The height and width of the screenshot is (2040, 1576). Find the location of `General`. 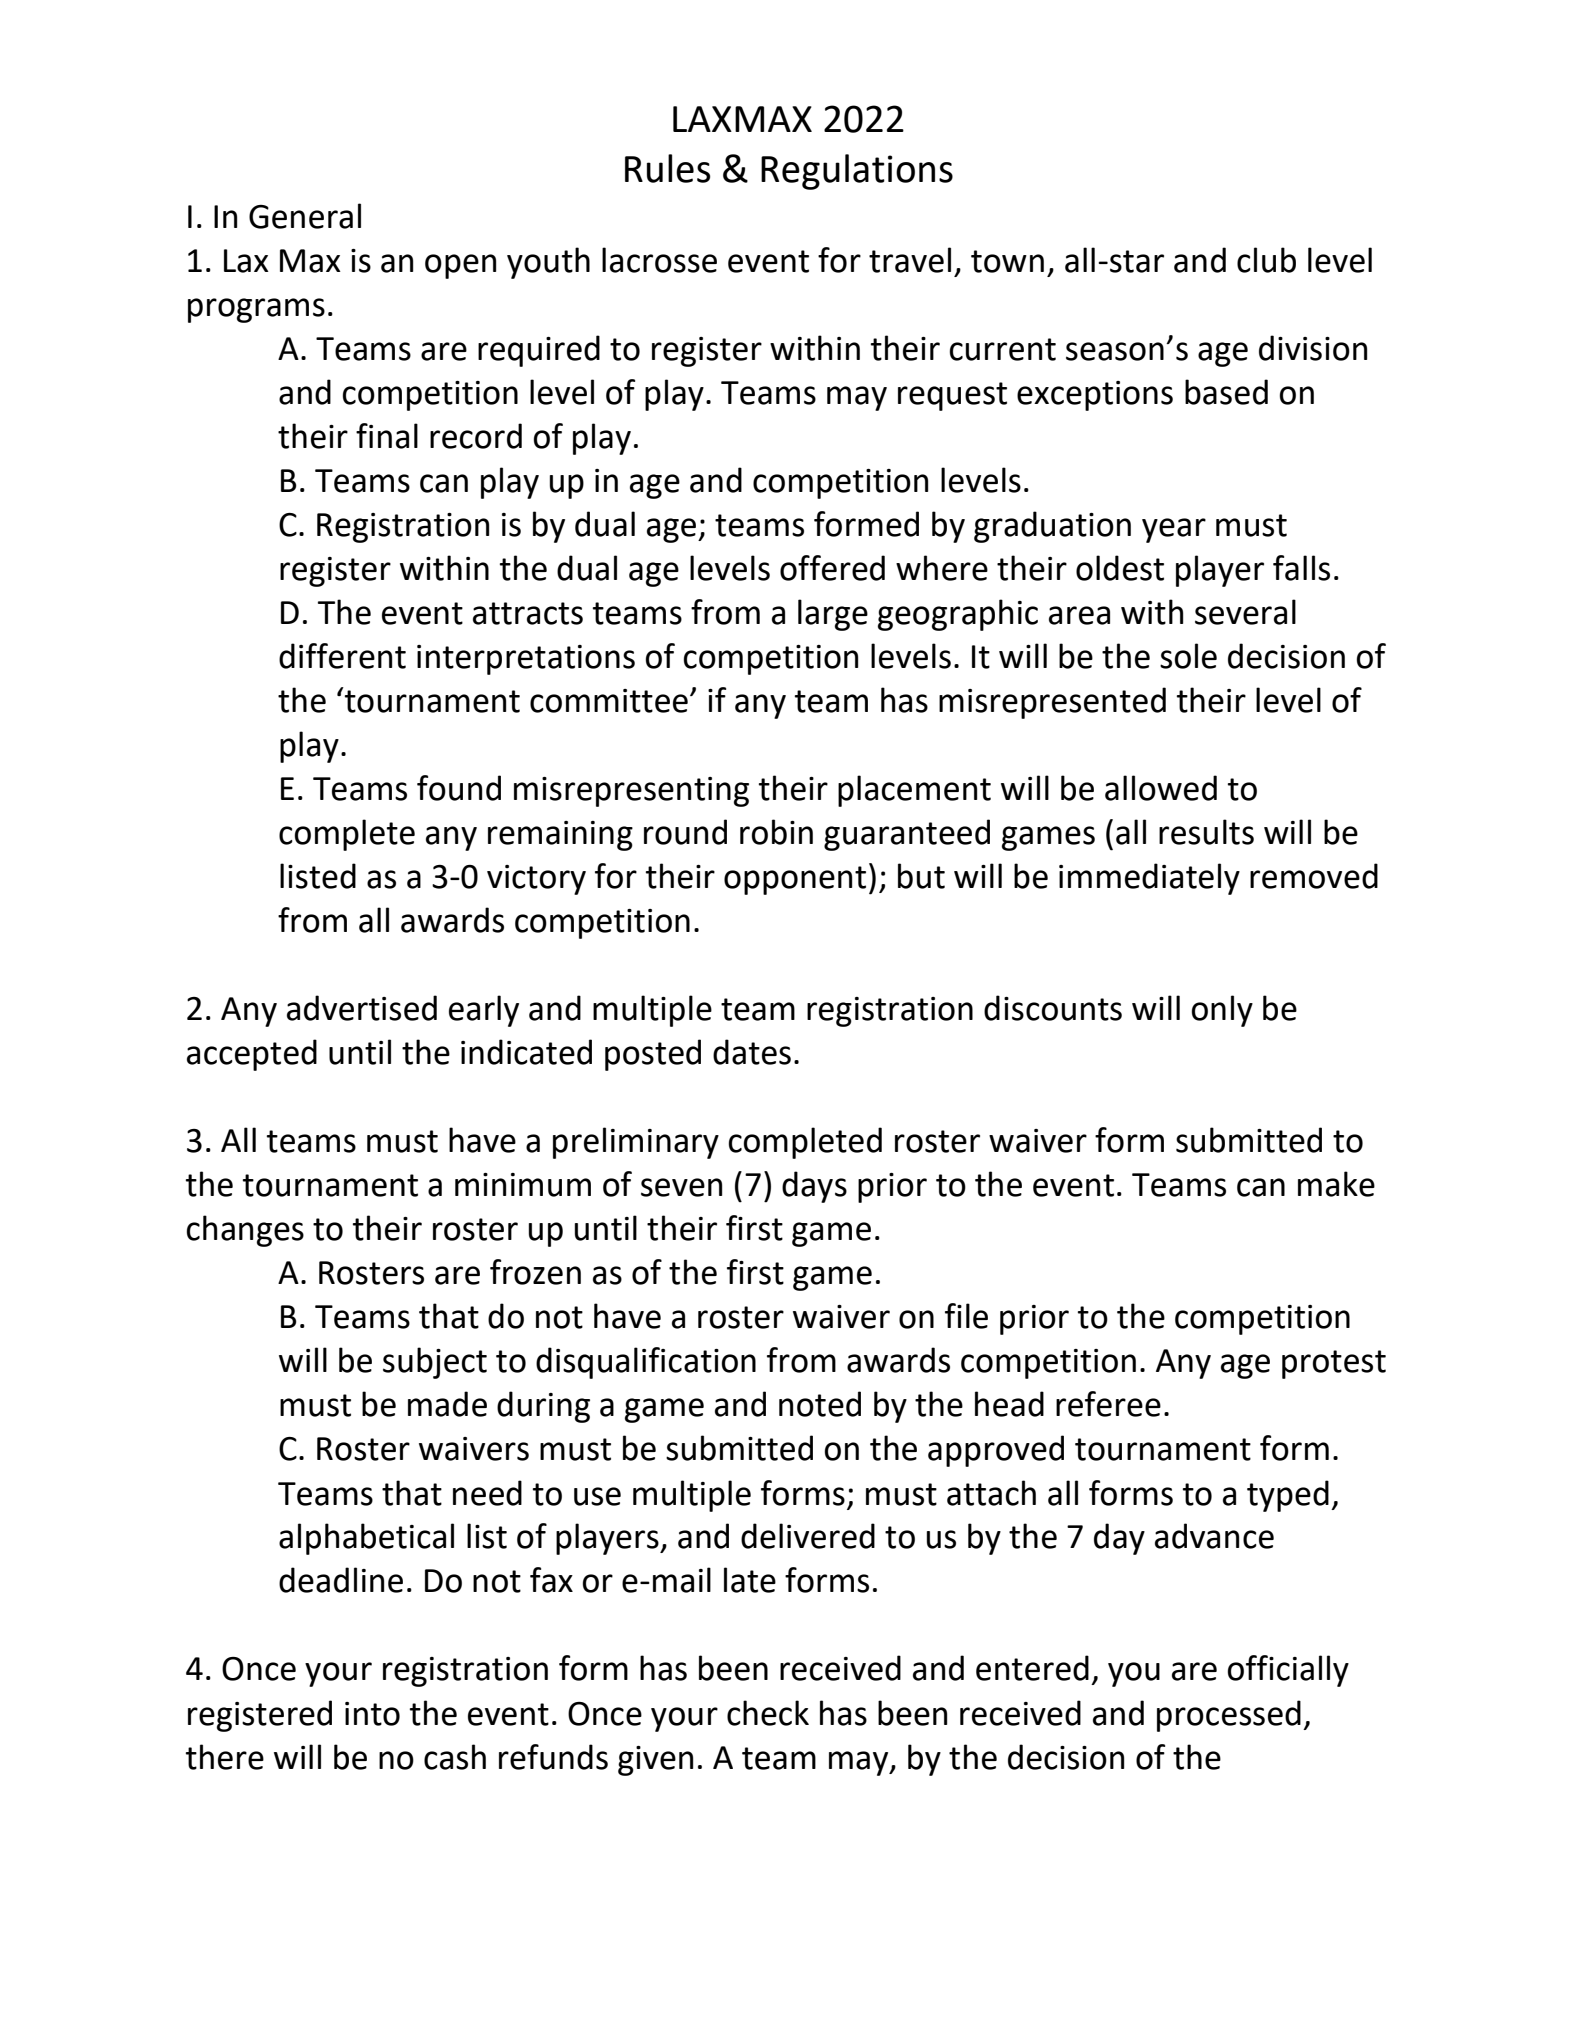

General is located at coordinates (305, 216).
